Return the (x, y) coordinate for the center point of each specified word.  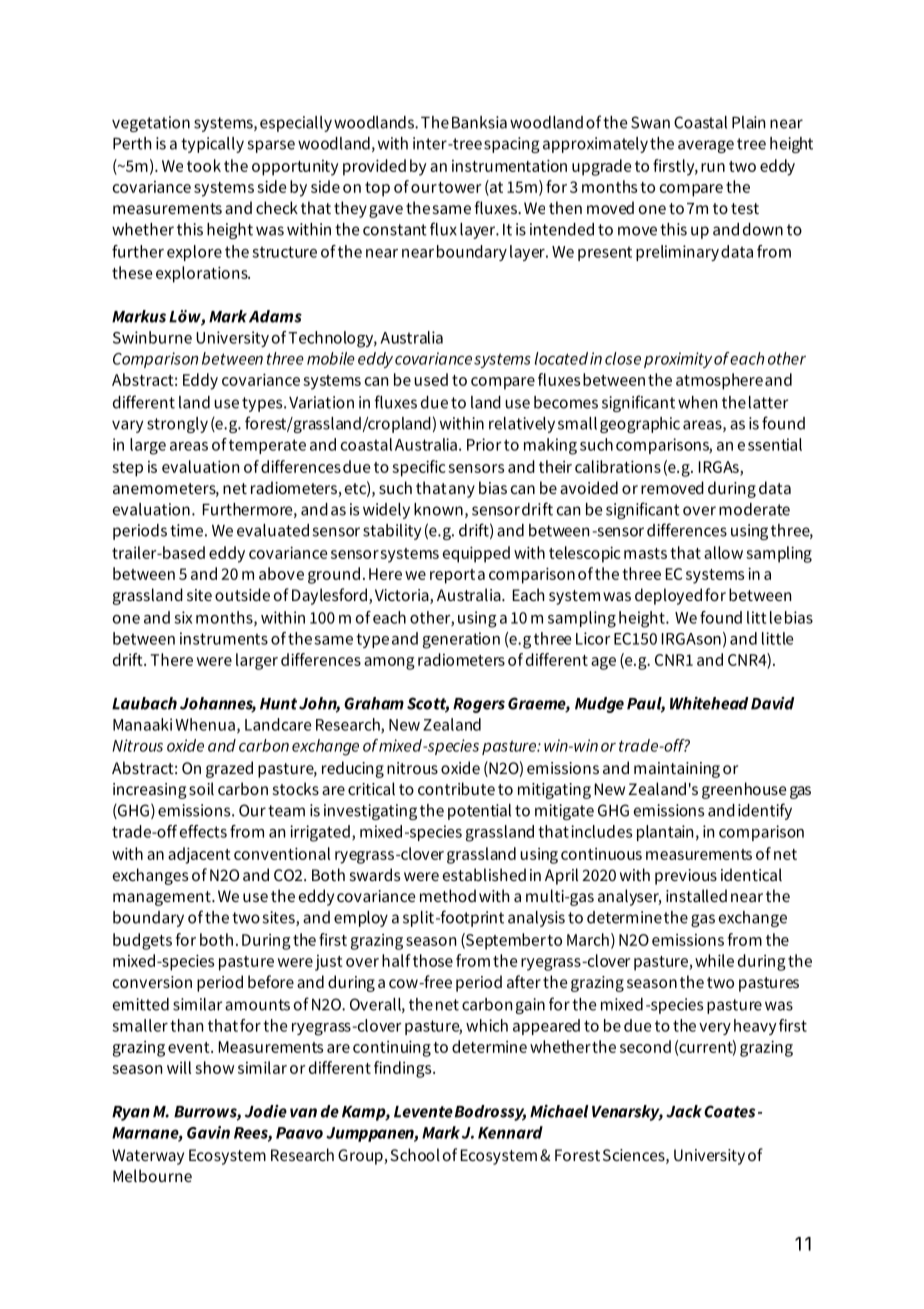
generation (461, 640)
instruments (224, 638)
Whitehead (709, 703)
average (706, 146)
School (415, 1154)
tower (460, 187)
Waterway (148, 1157)
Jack (685, 1111)
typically (212, 145)
